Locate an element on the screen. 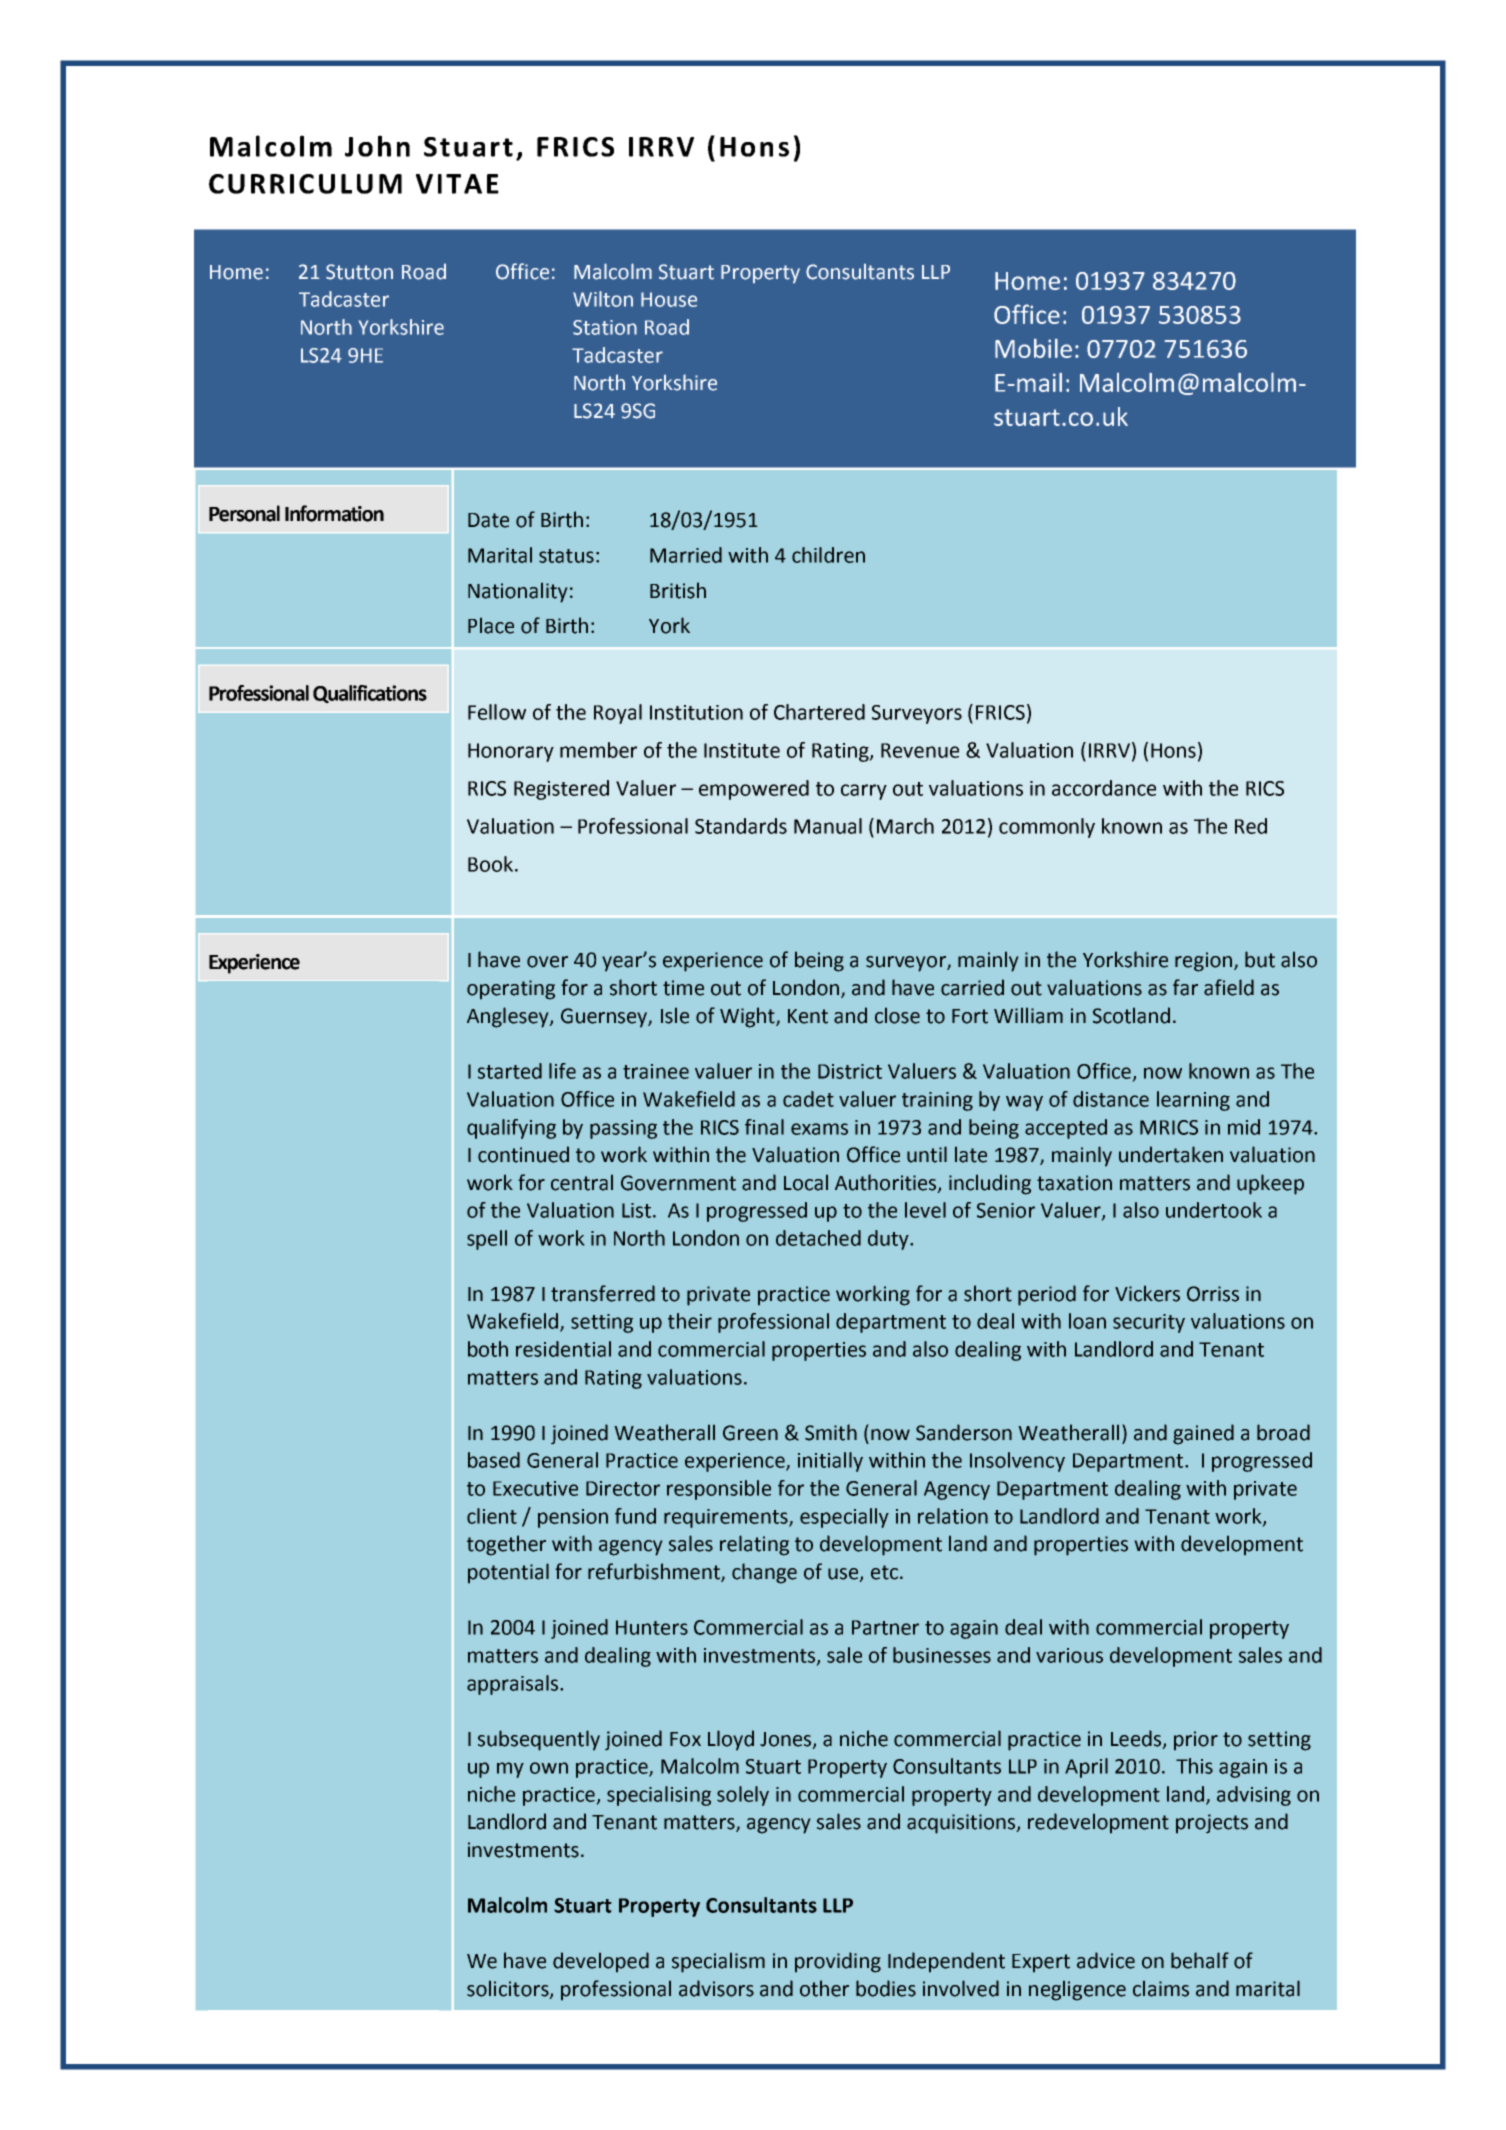 This screenshot has width=1506, height=2130. started is located at coordinates (510, 1071).
